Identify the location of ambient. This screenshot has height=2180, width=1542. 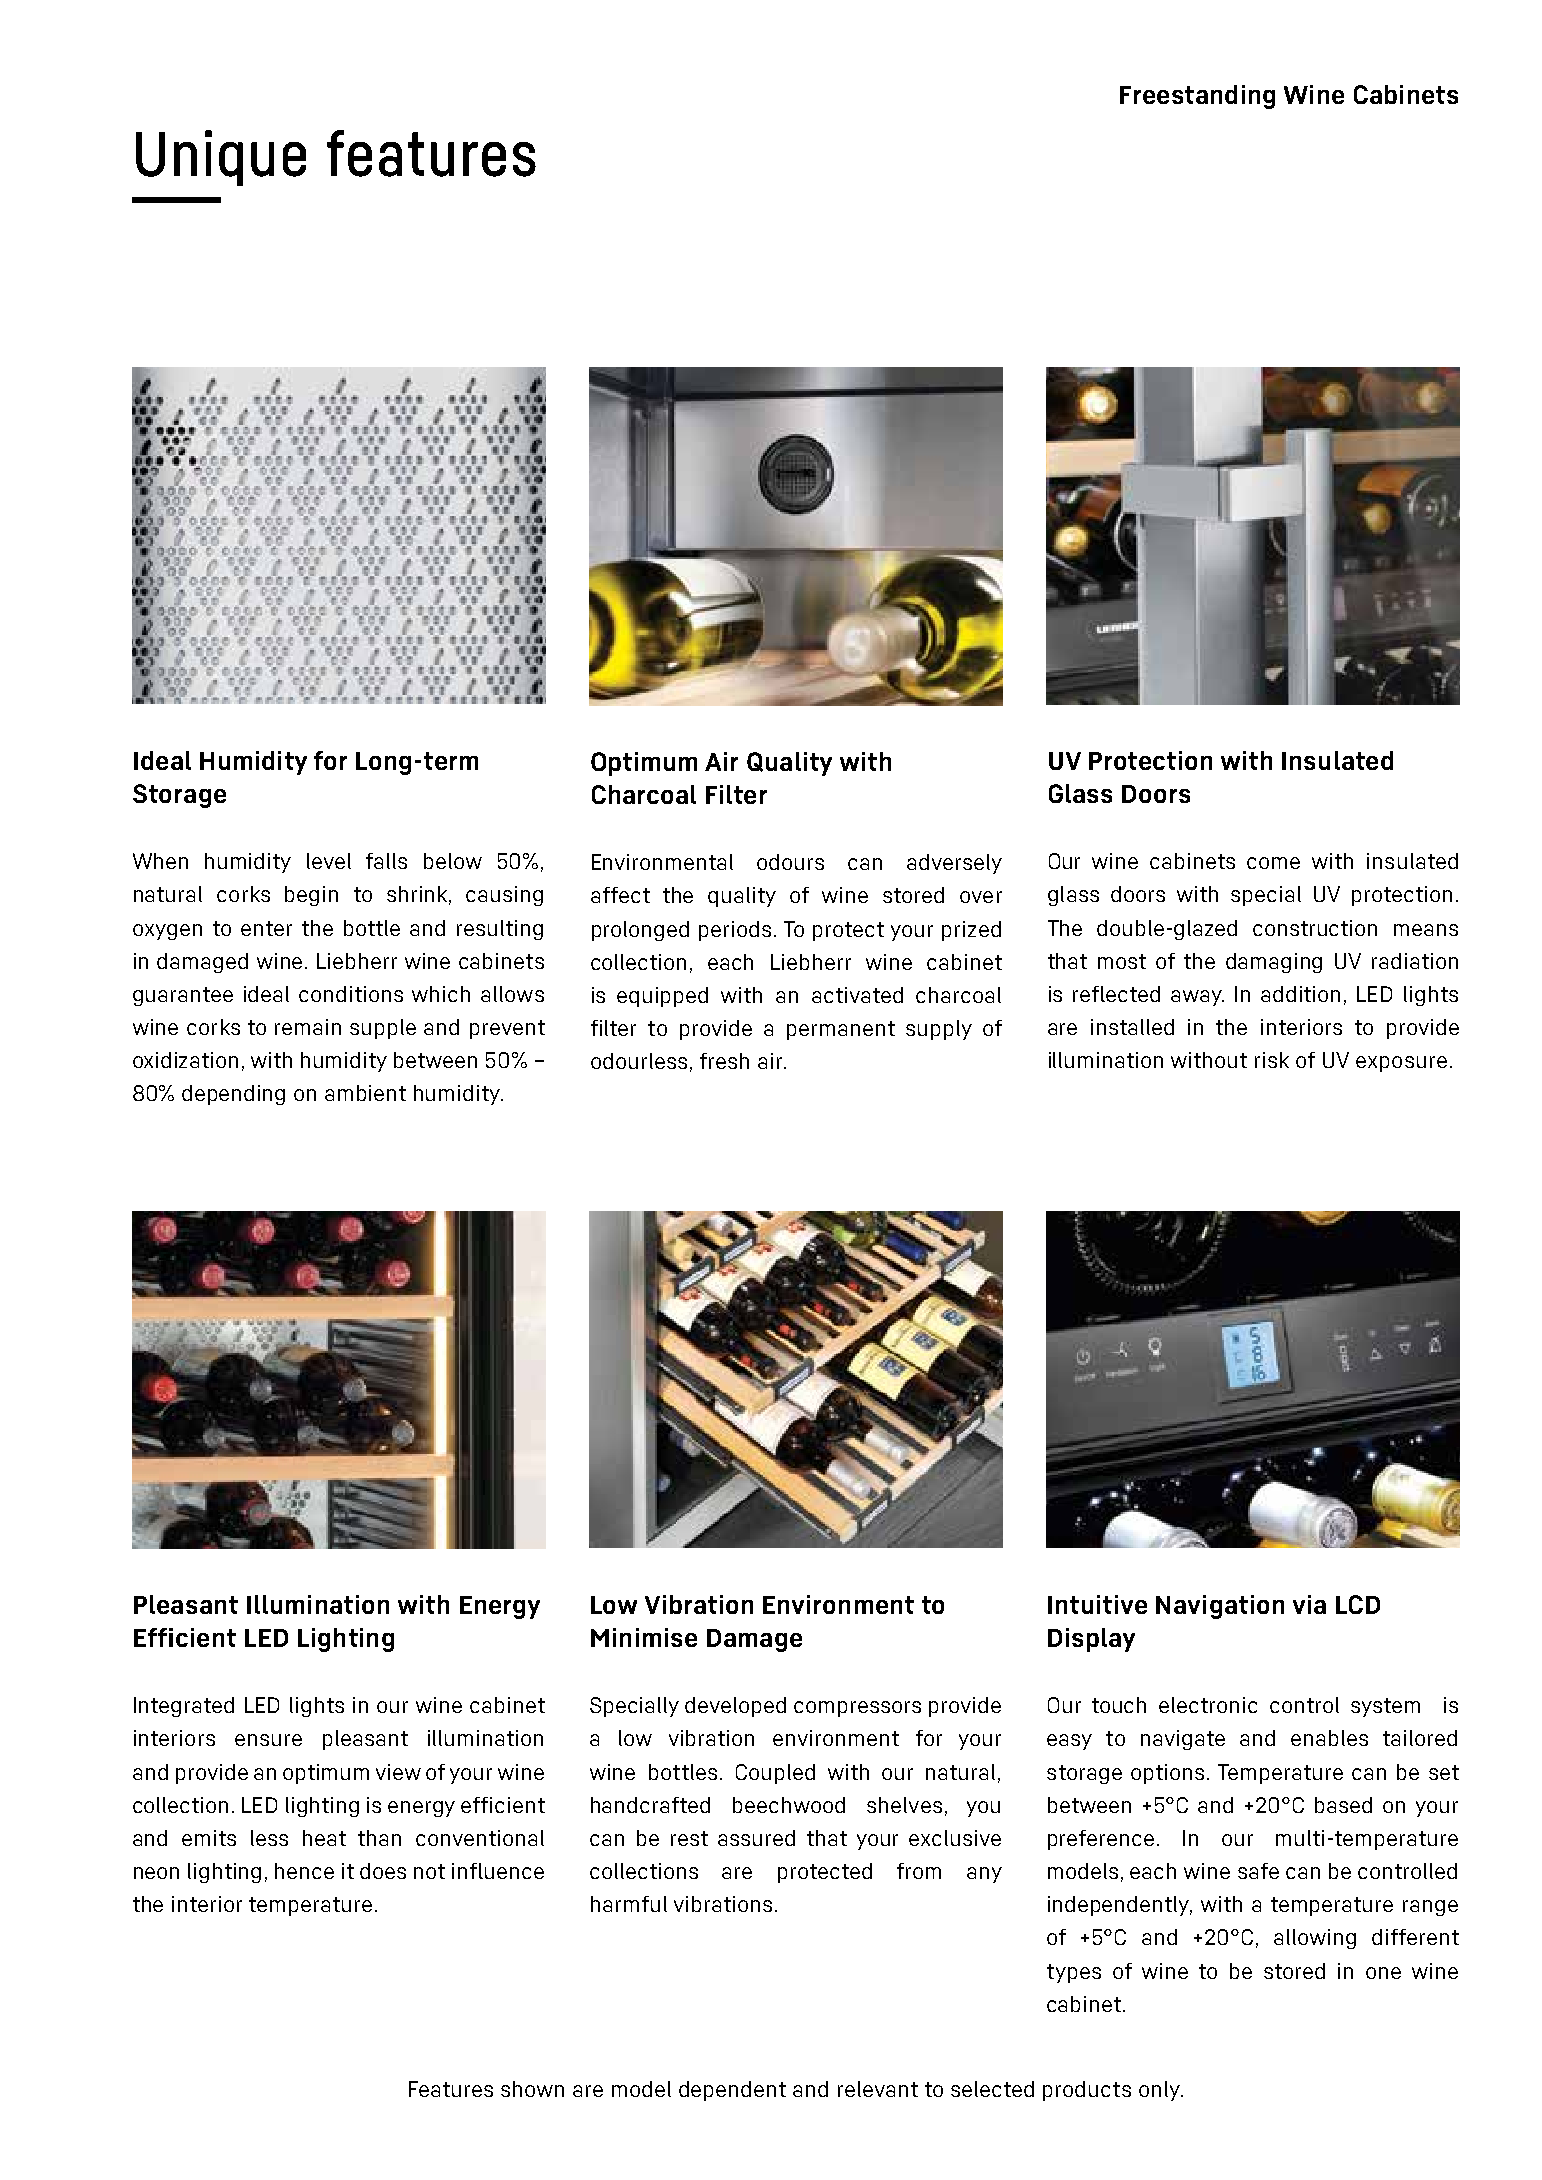
(365, 1093).
